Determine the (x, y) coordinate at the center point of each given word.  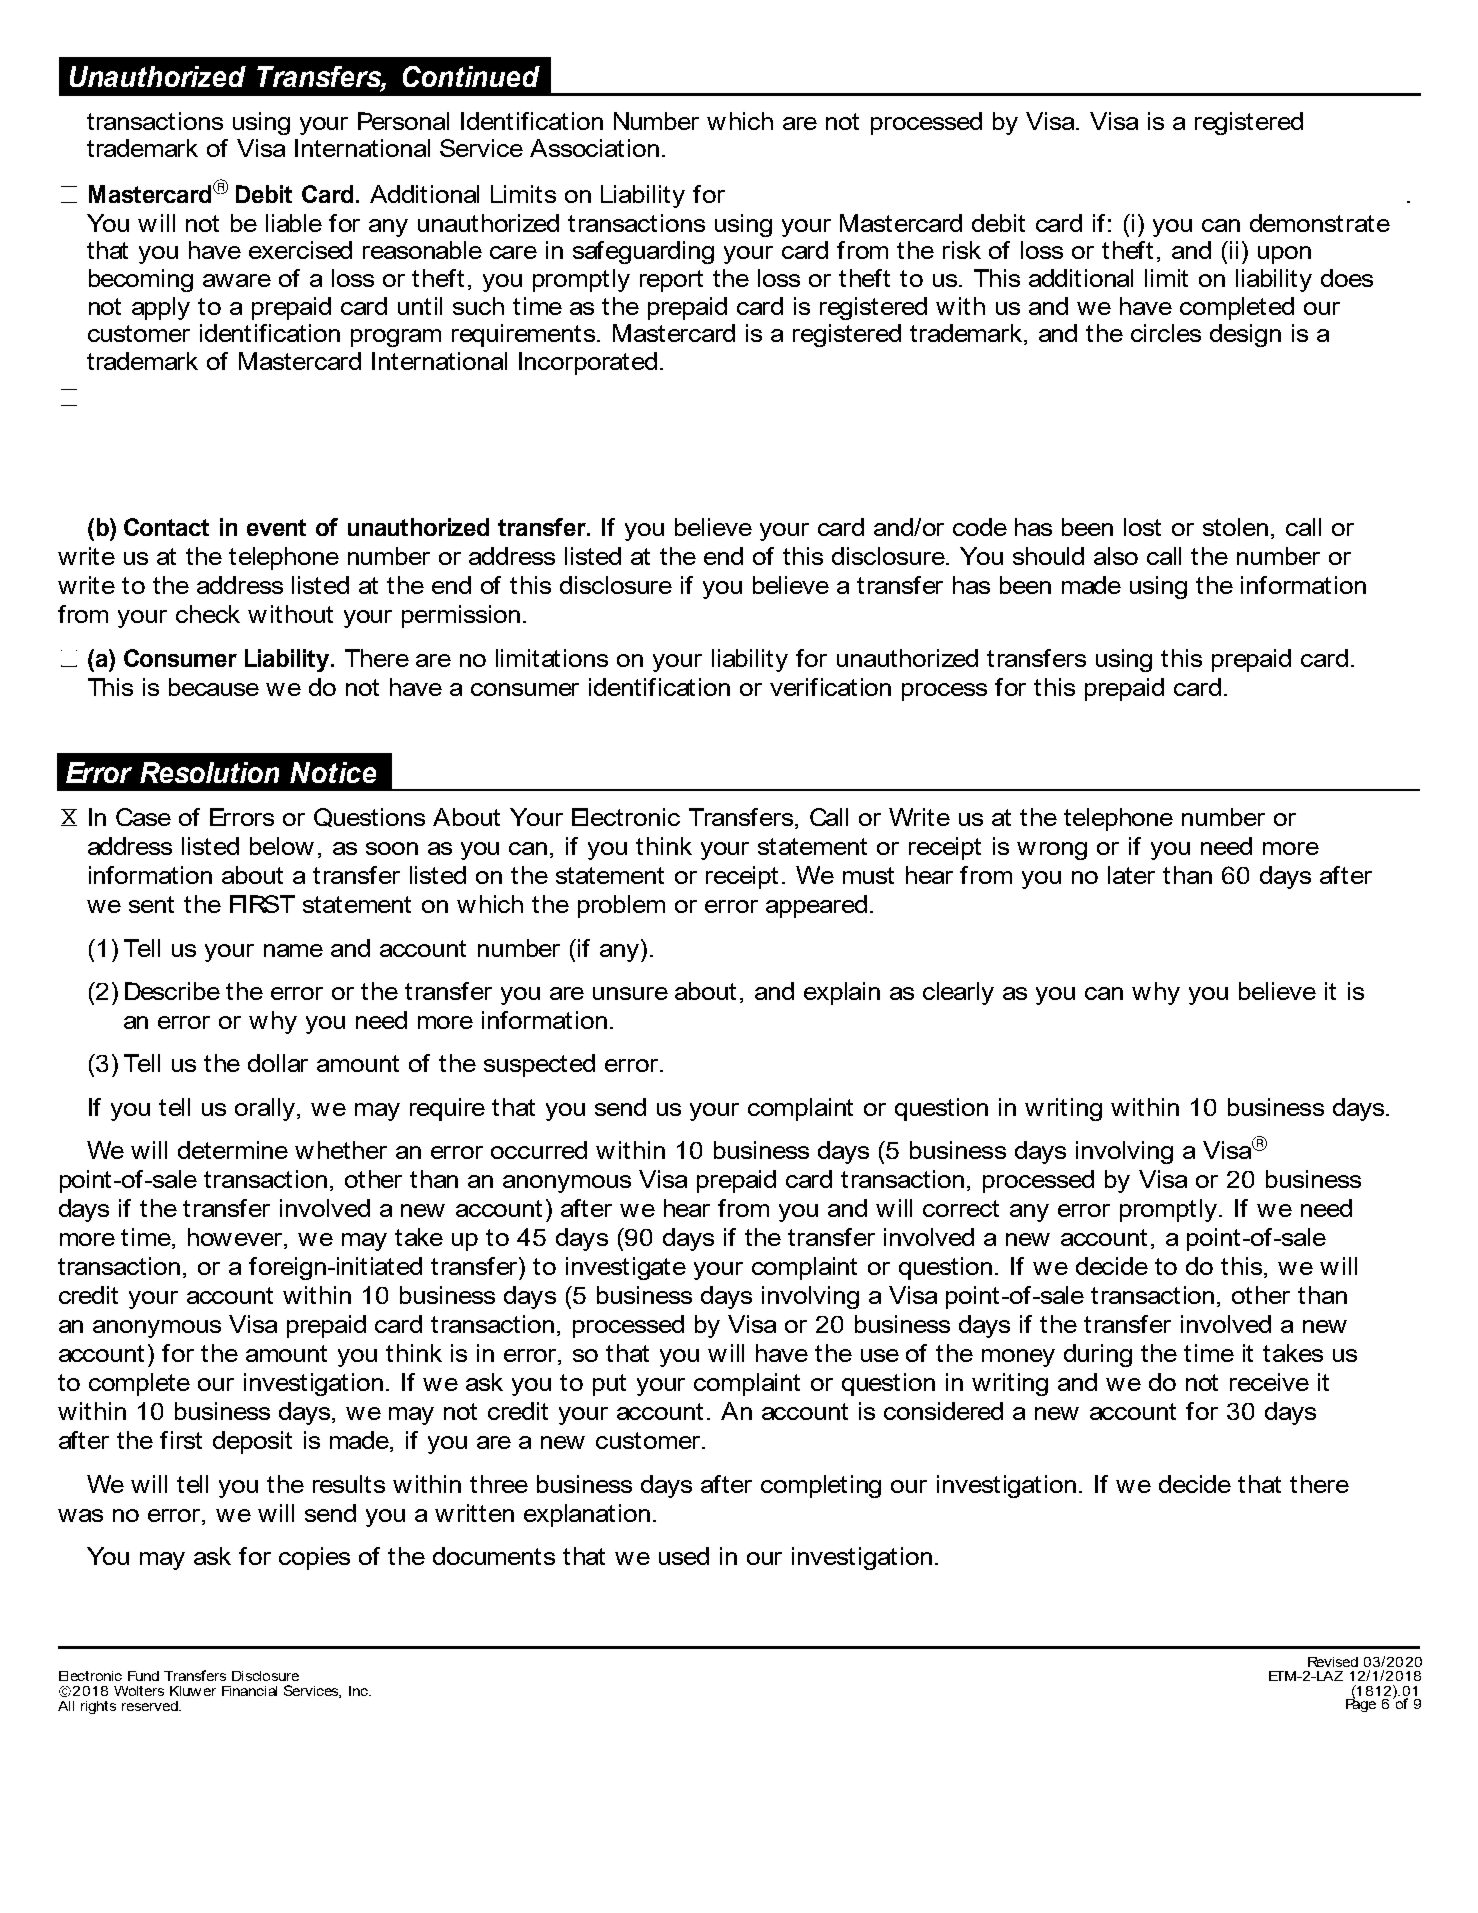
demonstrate (1320, 223)
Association (594, 148)
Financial (249, 1691)
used (684, 1556)
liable (294, 223)
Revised (1333, 1662)
